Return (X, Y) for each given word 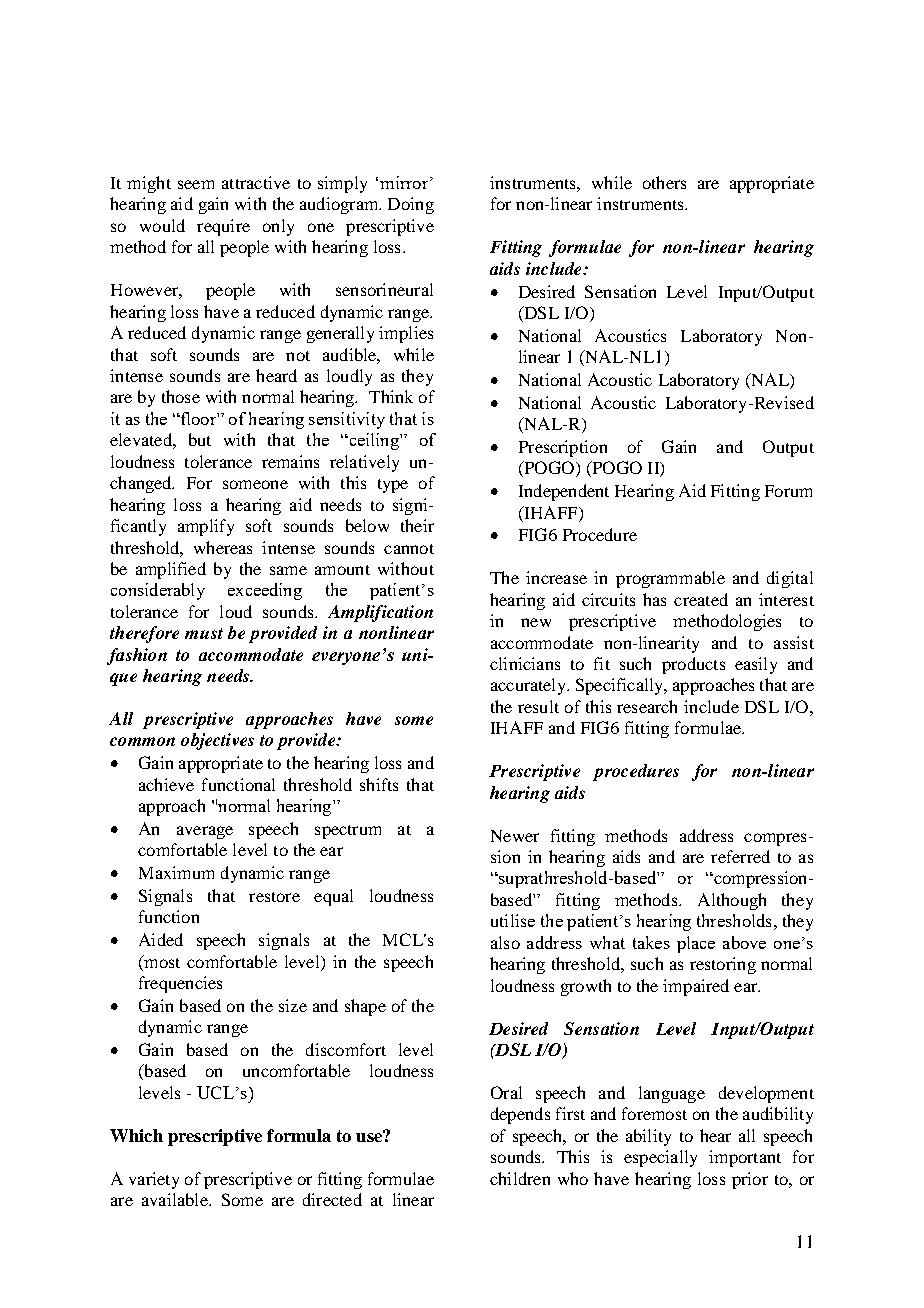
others (664, 182)
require (223, 227)
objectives (217, 741)
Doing (411, 205)
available (176, 1199)
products (693, 665)
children (520, 1178)
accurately (530, 686)
